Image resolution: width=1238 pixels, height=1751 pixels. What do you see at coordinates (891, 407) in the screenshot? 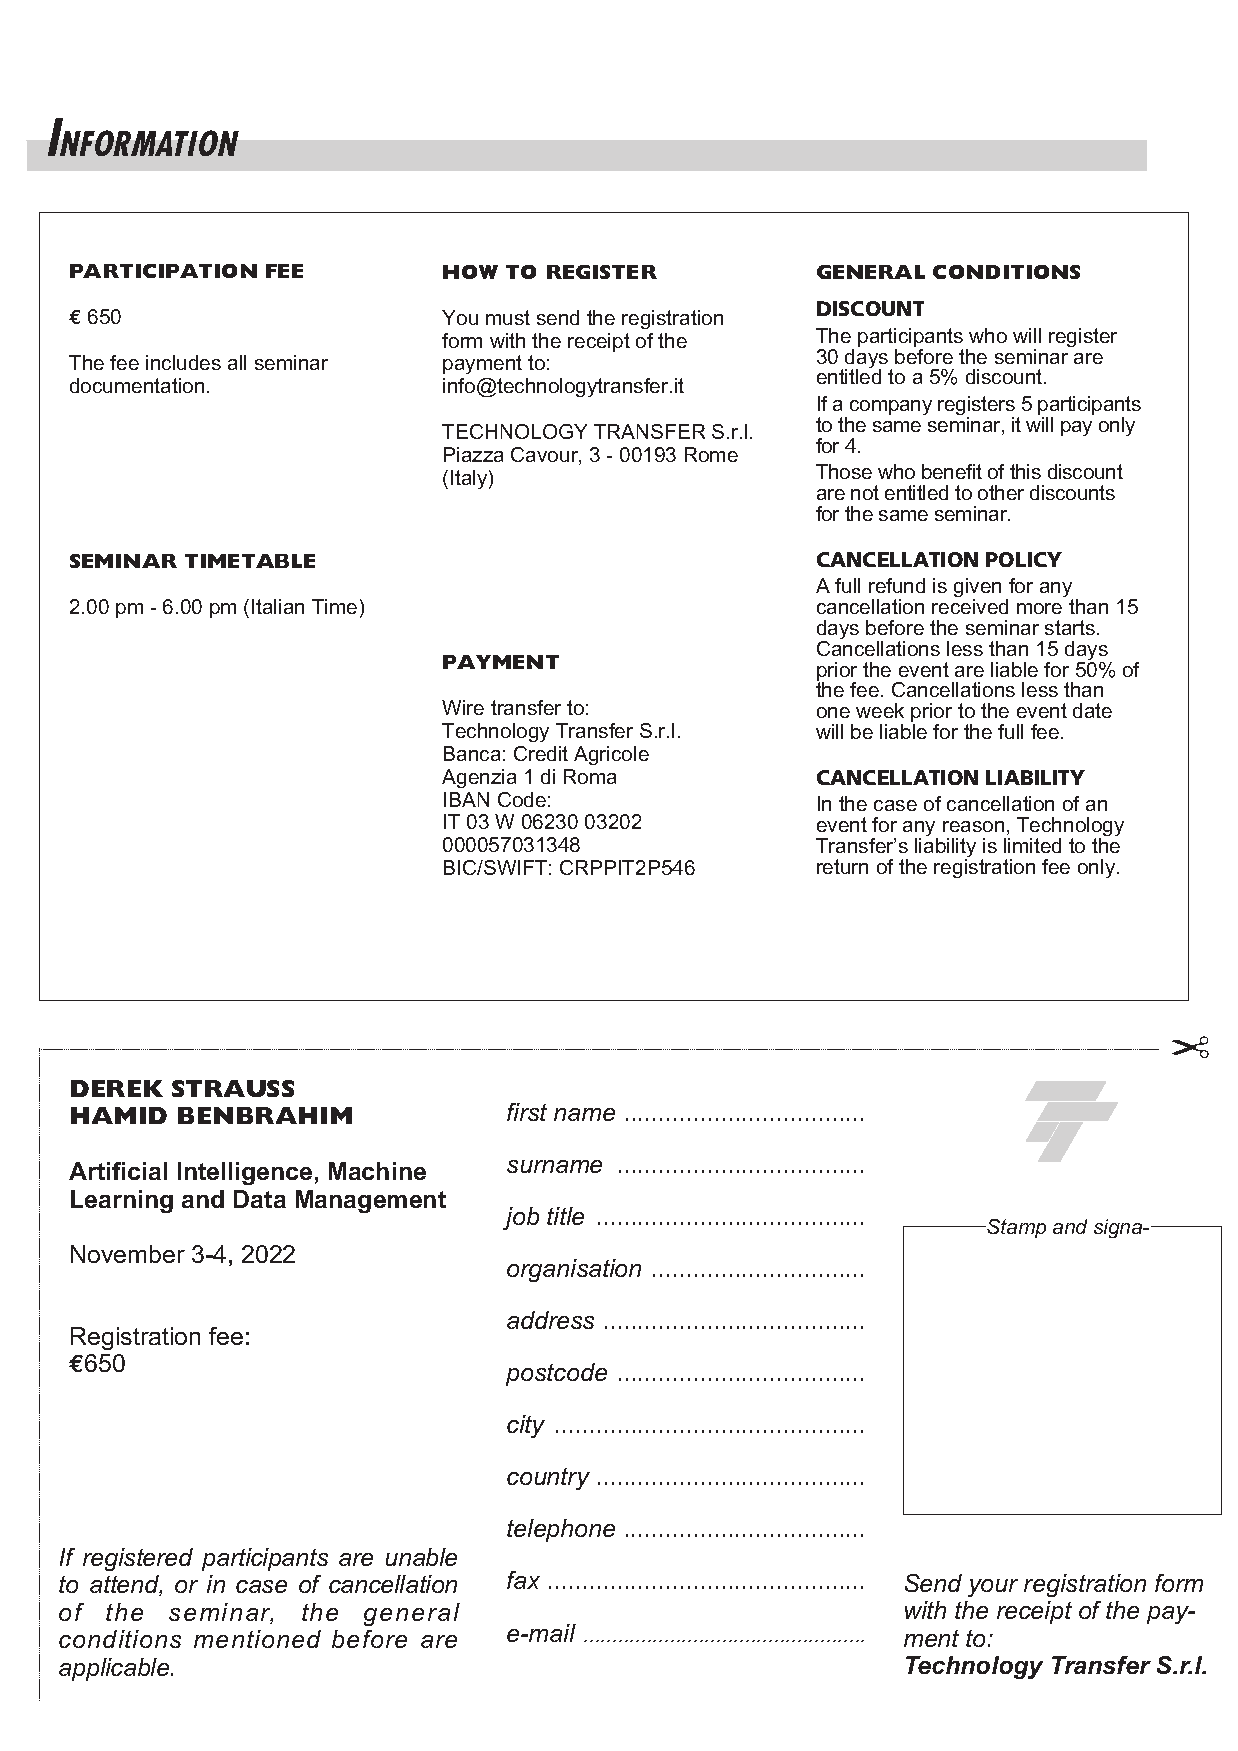
I see `company` at bounding box center [891, 407].
